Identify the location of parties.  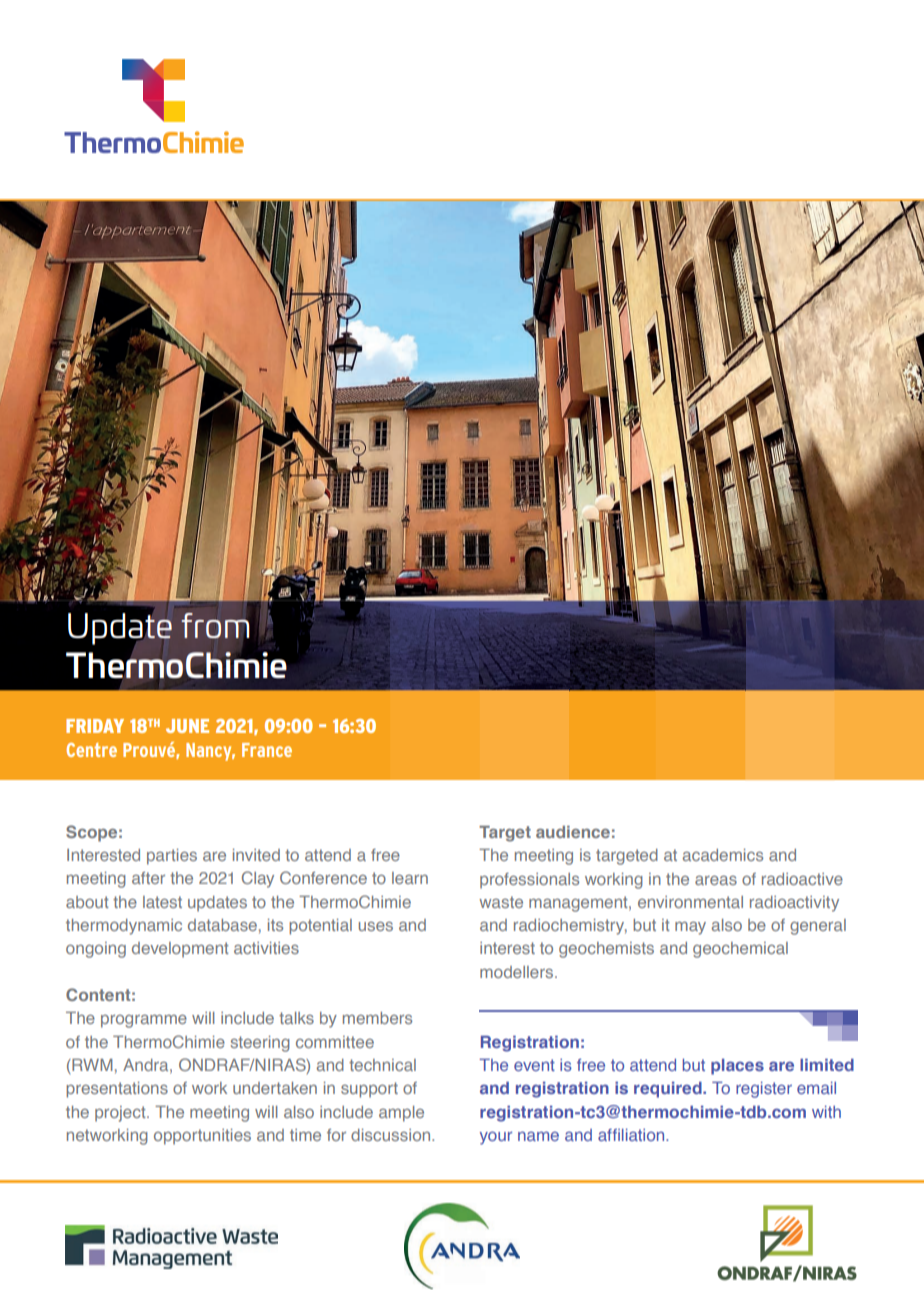
(172, 857).
